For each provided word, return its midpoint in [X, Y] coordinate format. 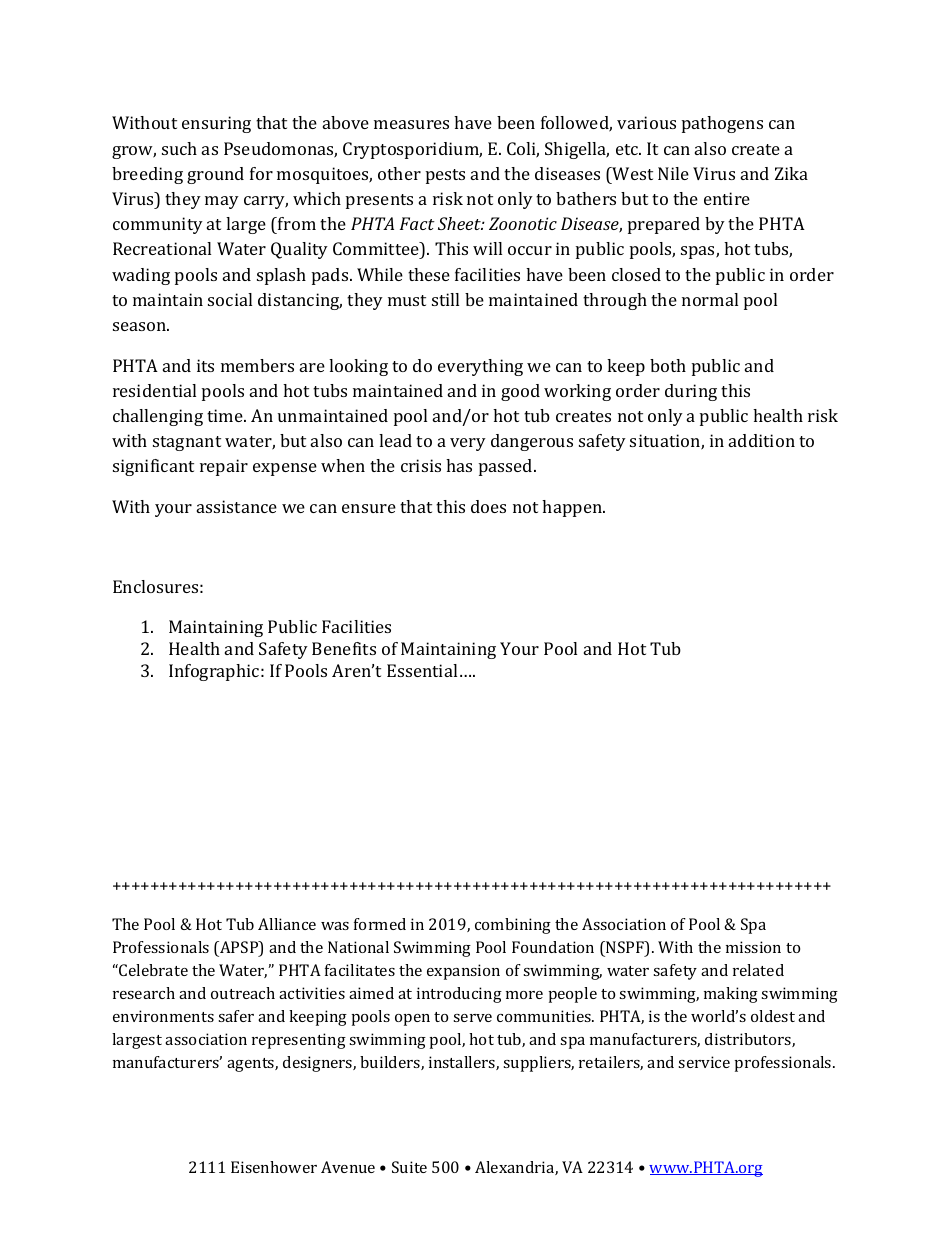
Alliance [287, 924]
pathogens [722, 124]
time [226, 415]
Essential [422, 670]
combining [513, 926]
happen [573, 508]
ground [215, 175]
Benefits [344, 648]
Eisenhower [274, 1167]
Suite [409, 1167]
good [520, 392]
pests [445, 176]
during [691, 392]
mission [753, 947]
